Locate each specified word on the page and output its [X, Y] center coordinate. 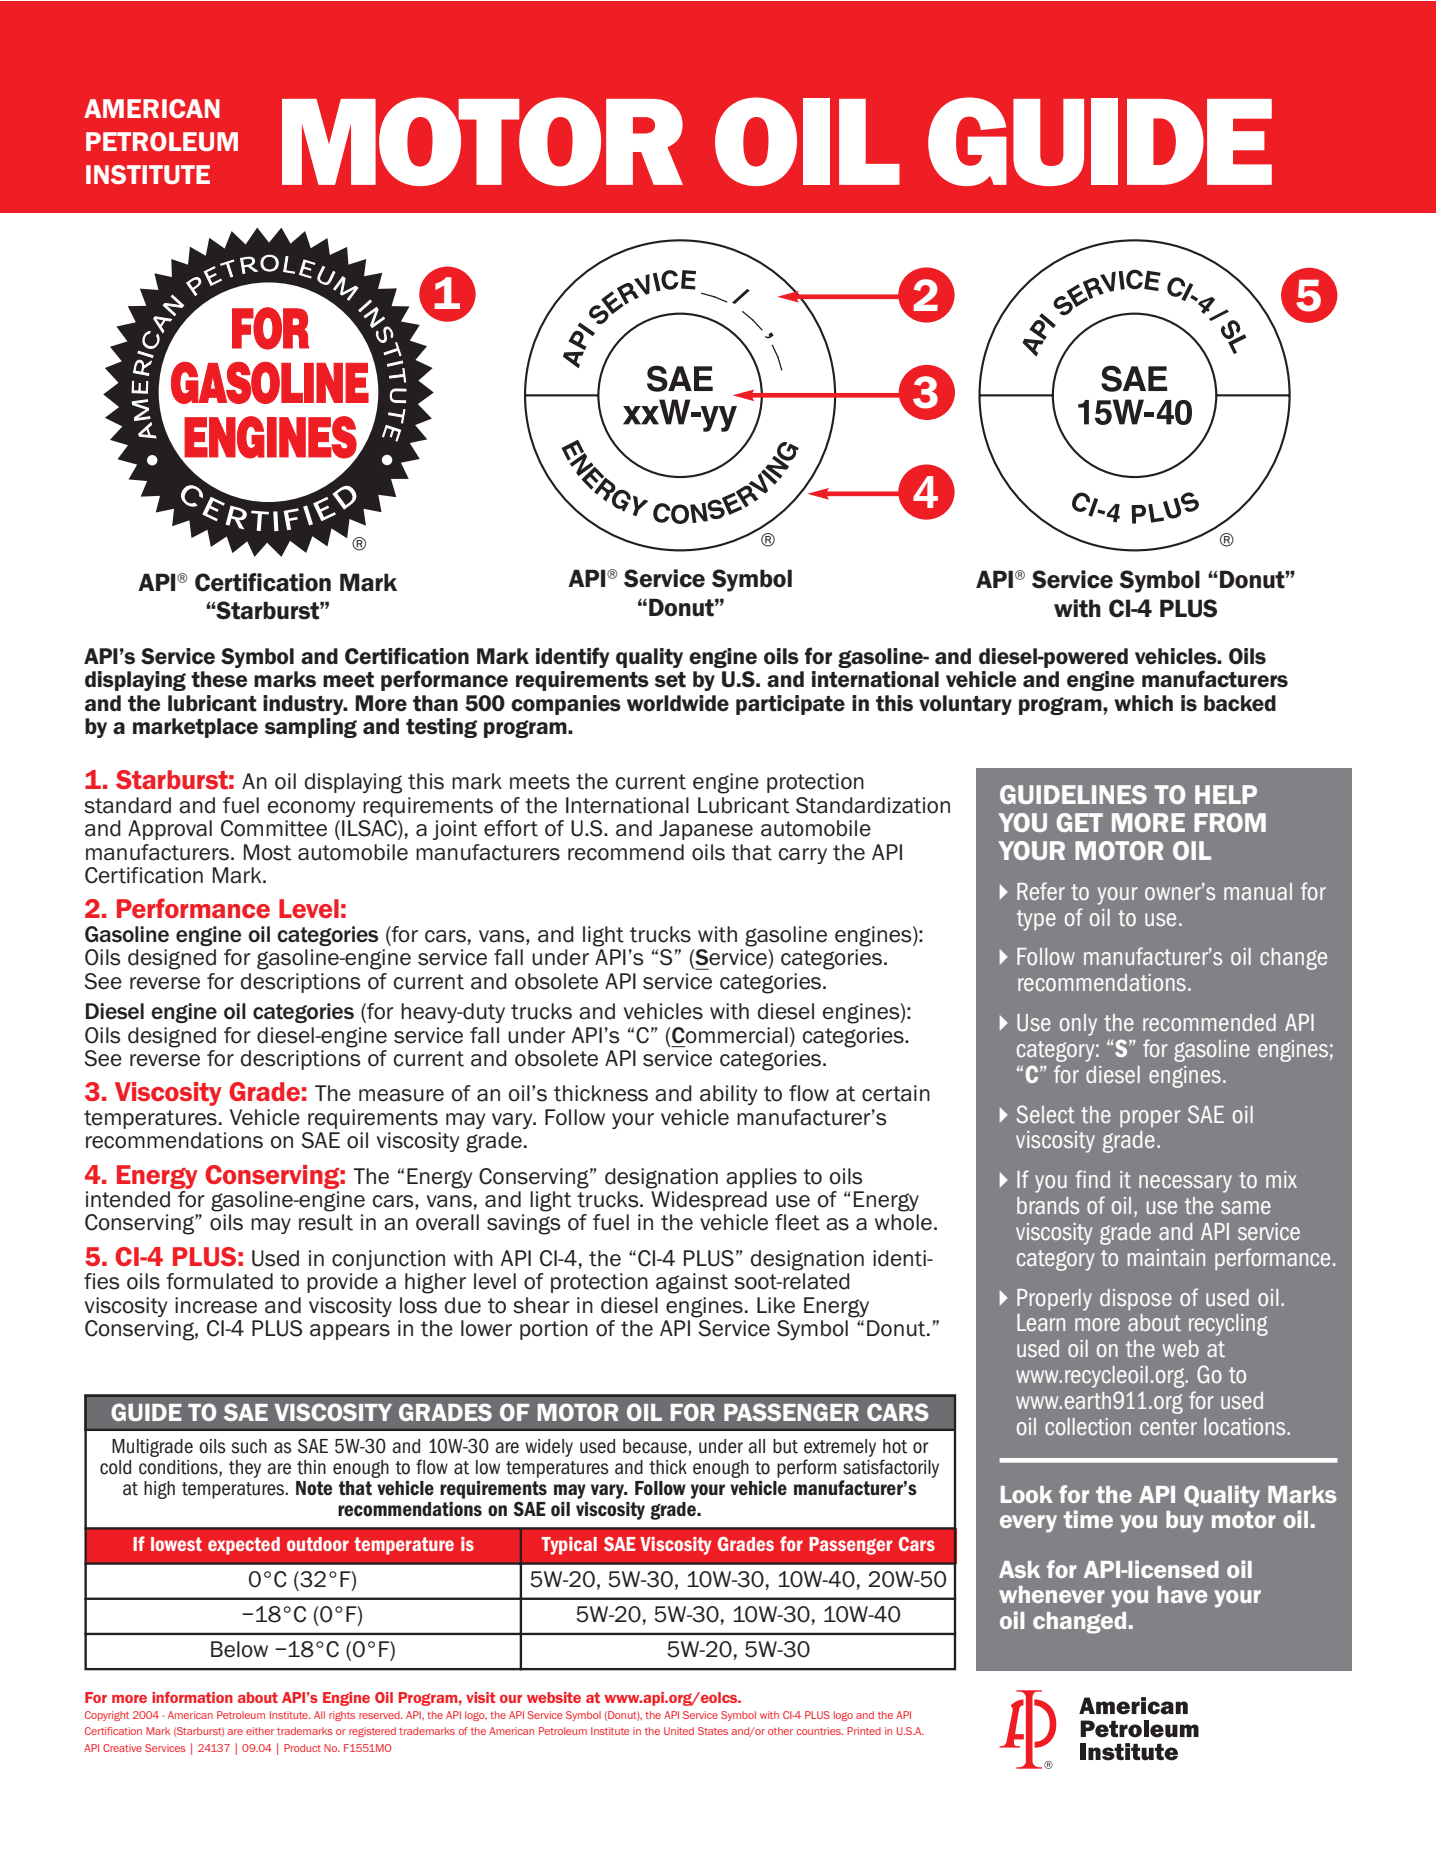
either [260, 1731]
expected [244, 1546]
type [1036, 920]
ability [728, 1095]
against [692, 1283]
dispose [1136, 1299]
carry [803, 856]
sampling [311, 728]
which [1143, 703]
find [1092, 1179]
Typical [569, 1546]
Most [267, 852]
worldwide [678, 703]
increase [216, 1305]
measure [401, 1095]
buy [1185, 1522]
